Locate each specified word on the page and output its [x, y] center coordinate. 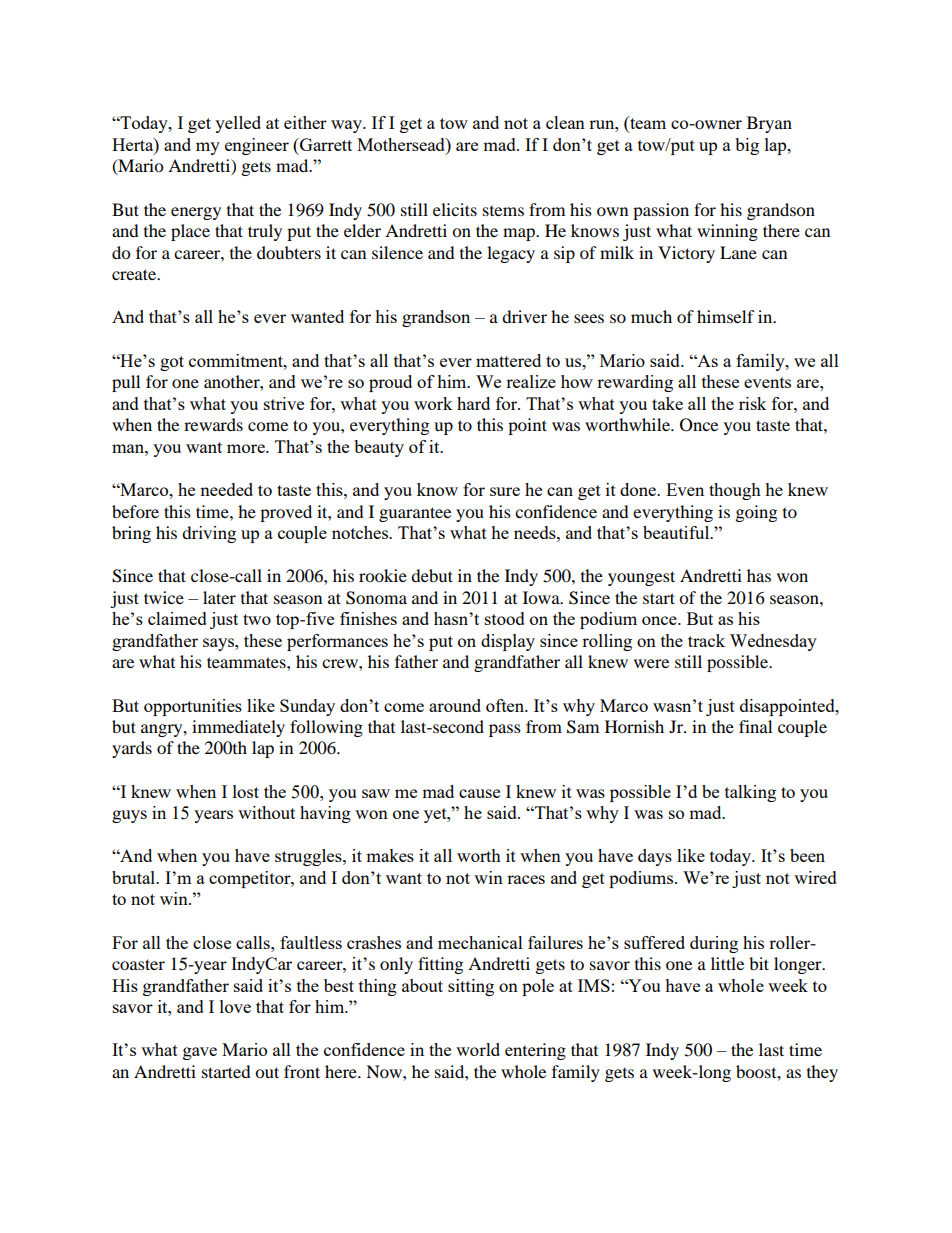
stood [505, 618]
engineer [257, 146]
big [747, 146]
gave [200, 1053]
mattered [508, 360]
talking [750, 793]
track [706, 640]
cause [479, 793]
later [219, 597]
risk [753, 403]
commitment [237, 360]
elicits [455, 209]
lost [246, 791]
